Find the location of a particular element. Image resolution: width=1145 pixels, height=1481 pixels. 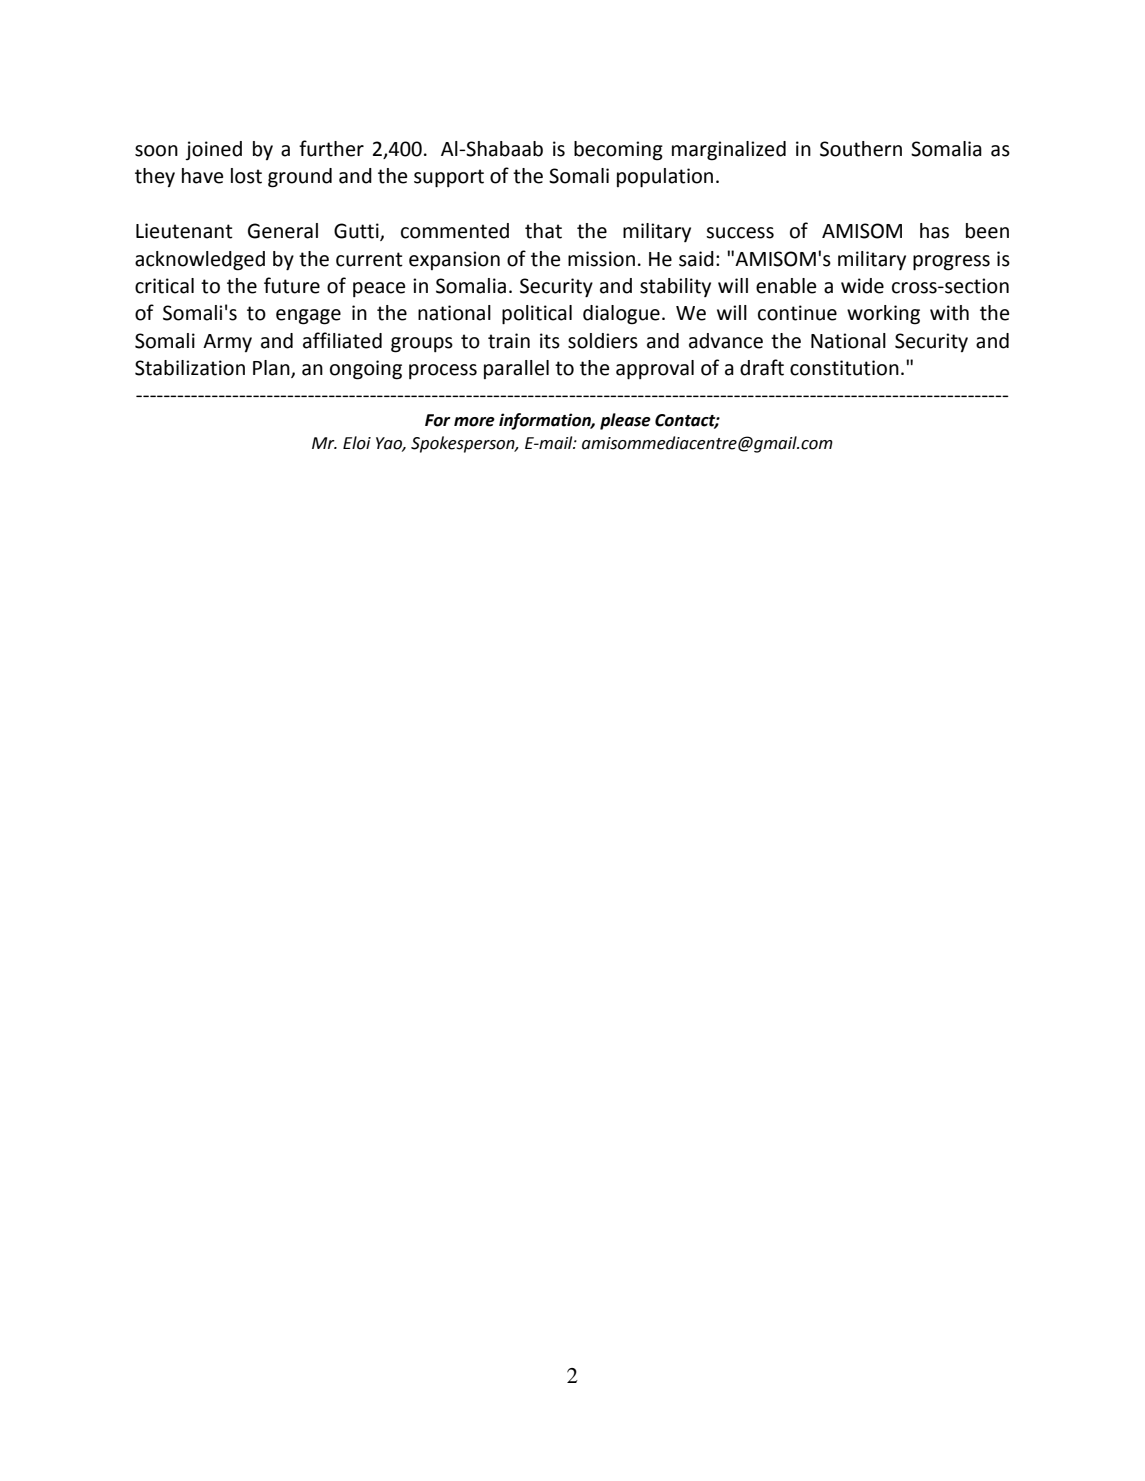

Eloi is located at coordinates (357, 443).
